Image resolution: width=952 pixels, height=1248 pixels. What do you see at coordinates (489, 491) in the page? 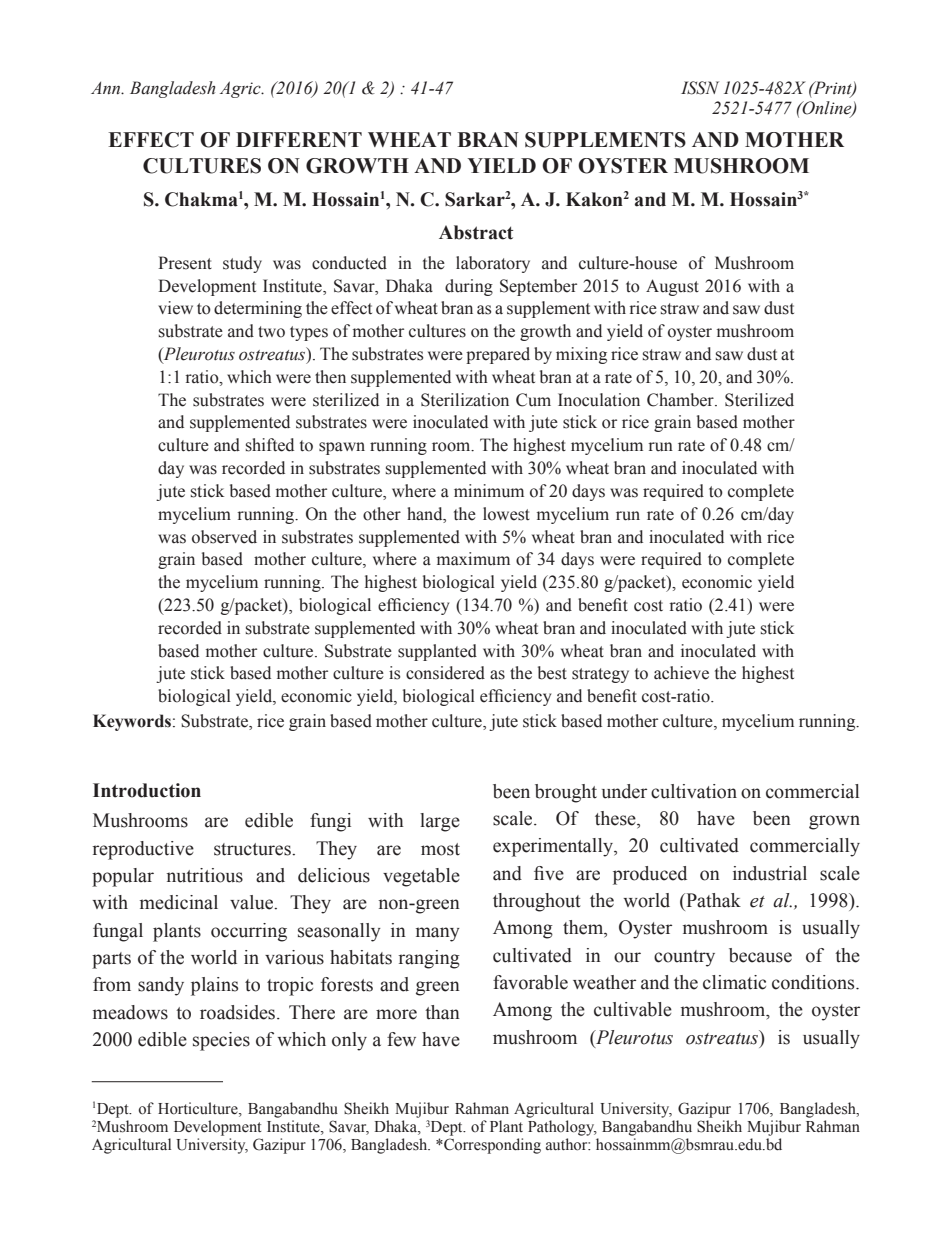
I see `minimum` at bounding box center [489, 491].
